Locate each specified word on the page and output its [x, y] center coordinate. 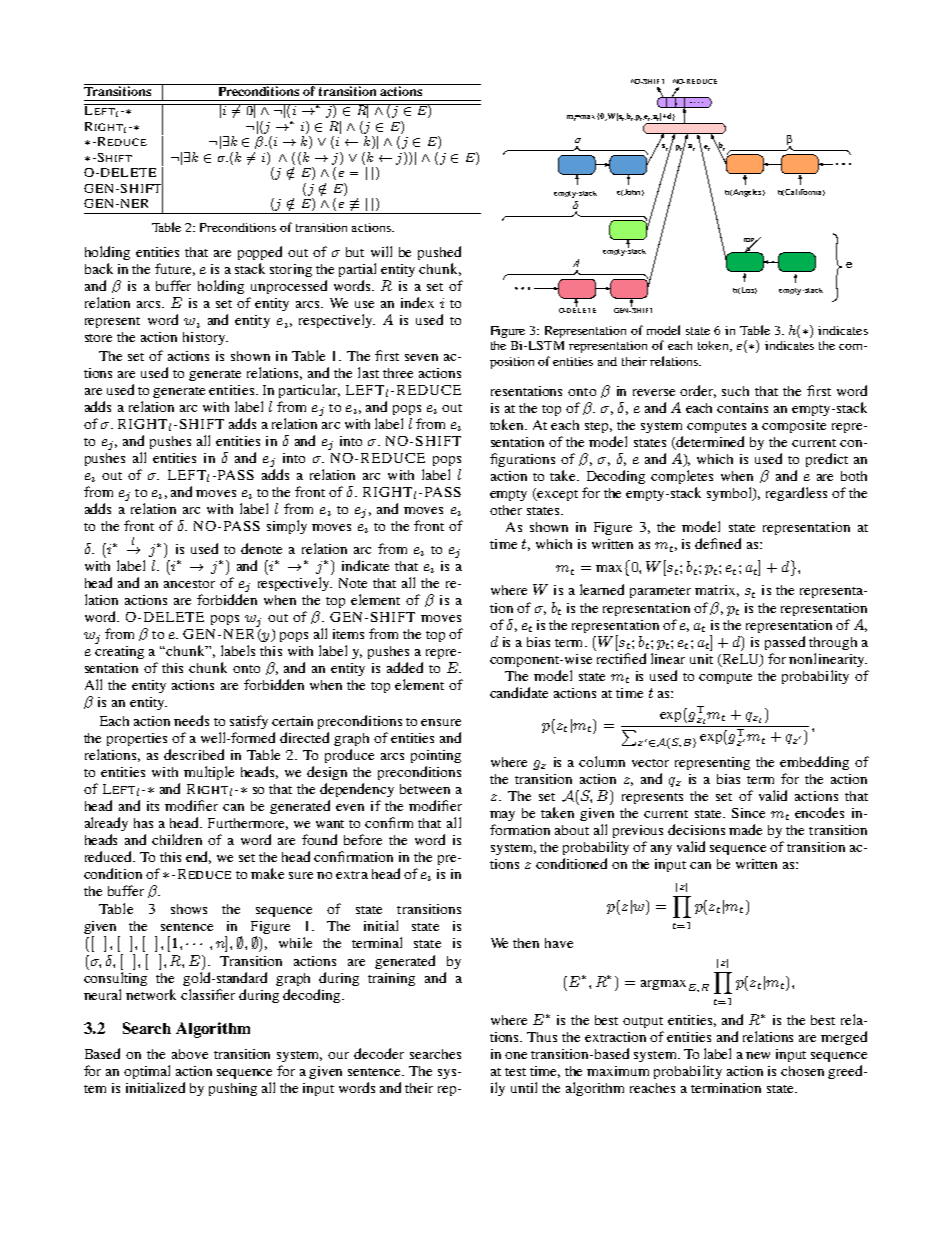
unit [701, 659]
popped [260, 253]
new [758, 1055]
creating [119, 651]
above [190, 1054]
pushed [439, 253]
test [515, 1072]
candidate [519, 692]
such [735, 391]
